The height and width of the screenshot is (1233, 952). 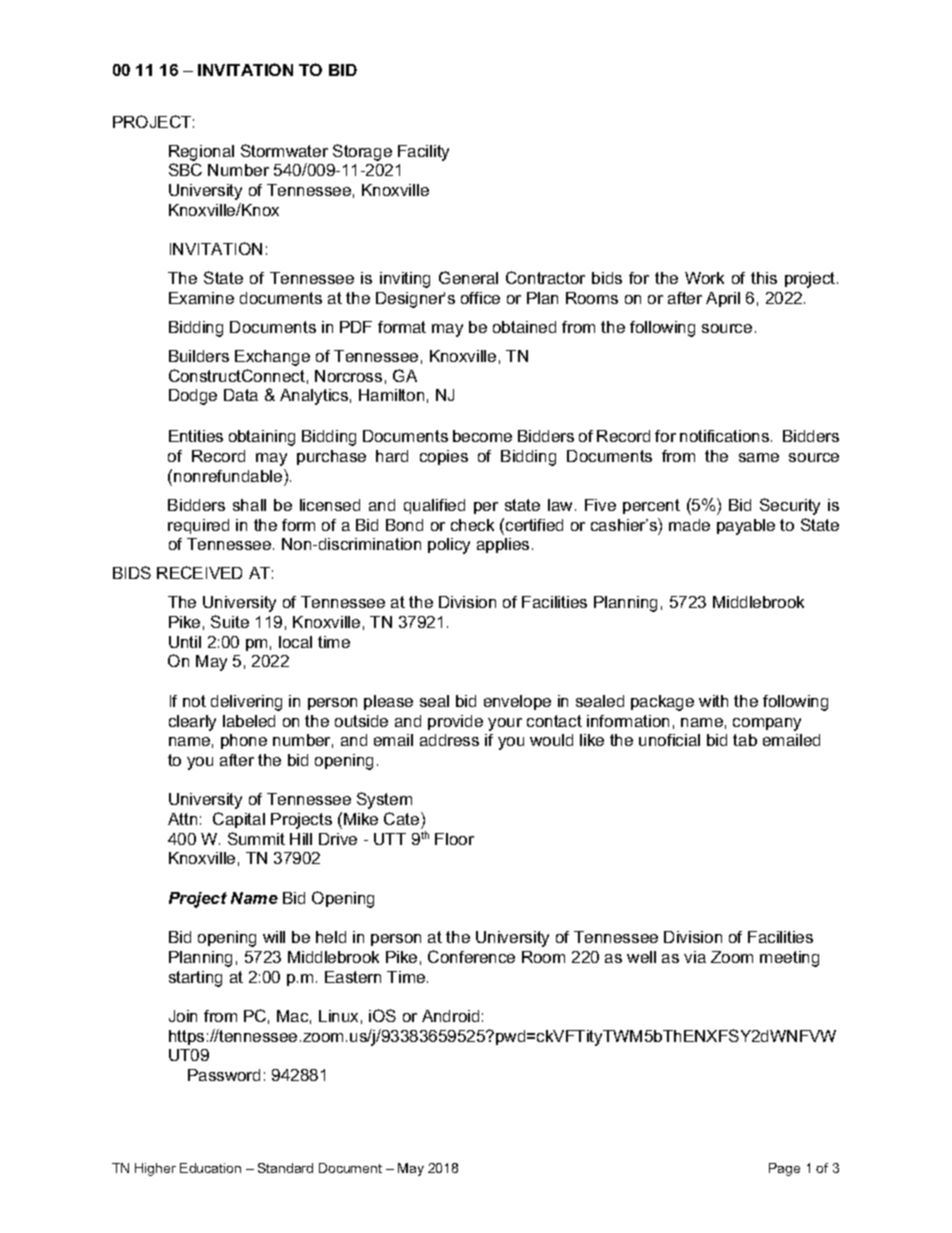 What do you see at coordinates (201, 153) in the screenshot?
I see `Regional` at bounding box center [201, 153].
